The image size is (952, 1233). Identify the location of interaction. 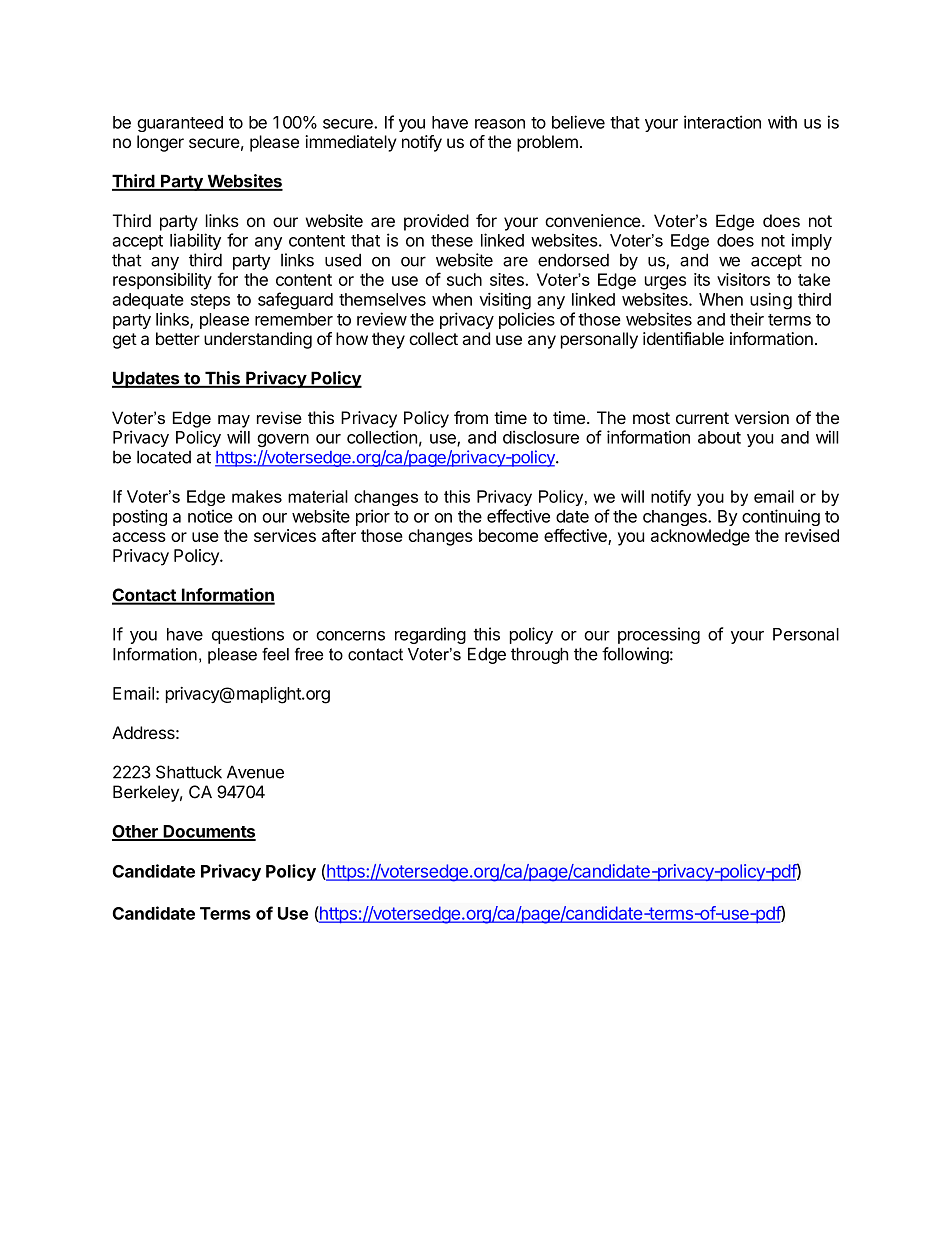
(722, 122).
